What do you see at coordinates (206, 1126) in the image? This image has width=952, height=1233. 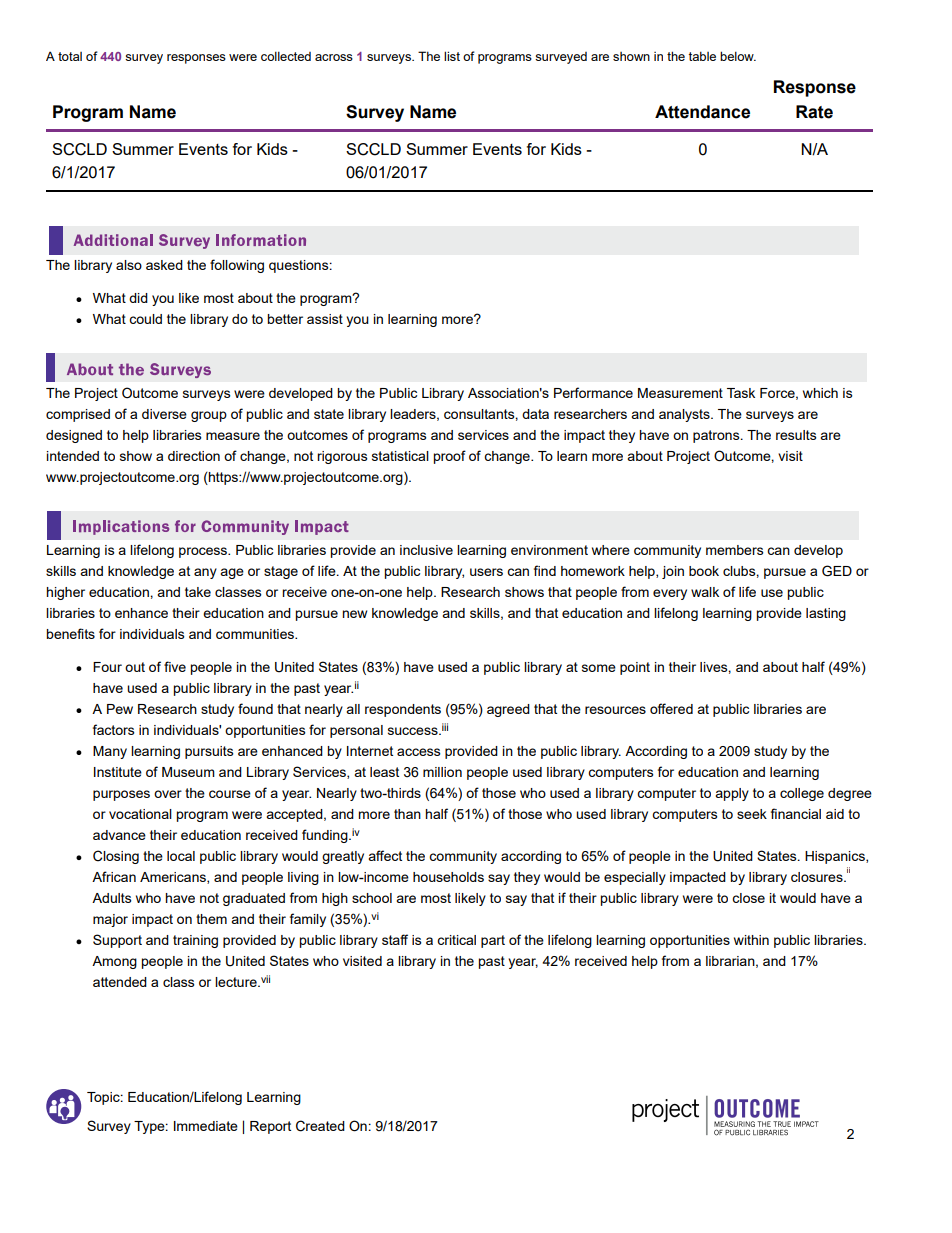 I see `Immediate` at bounding box center [206, 1126].
